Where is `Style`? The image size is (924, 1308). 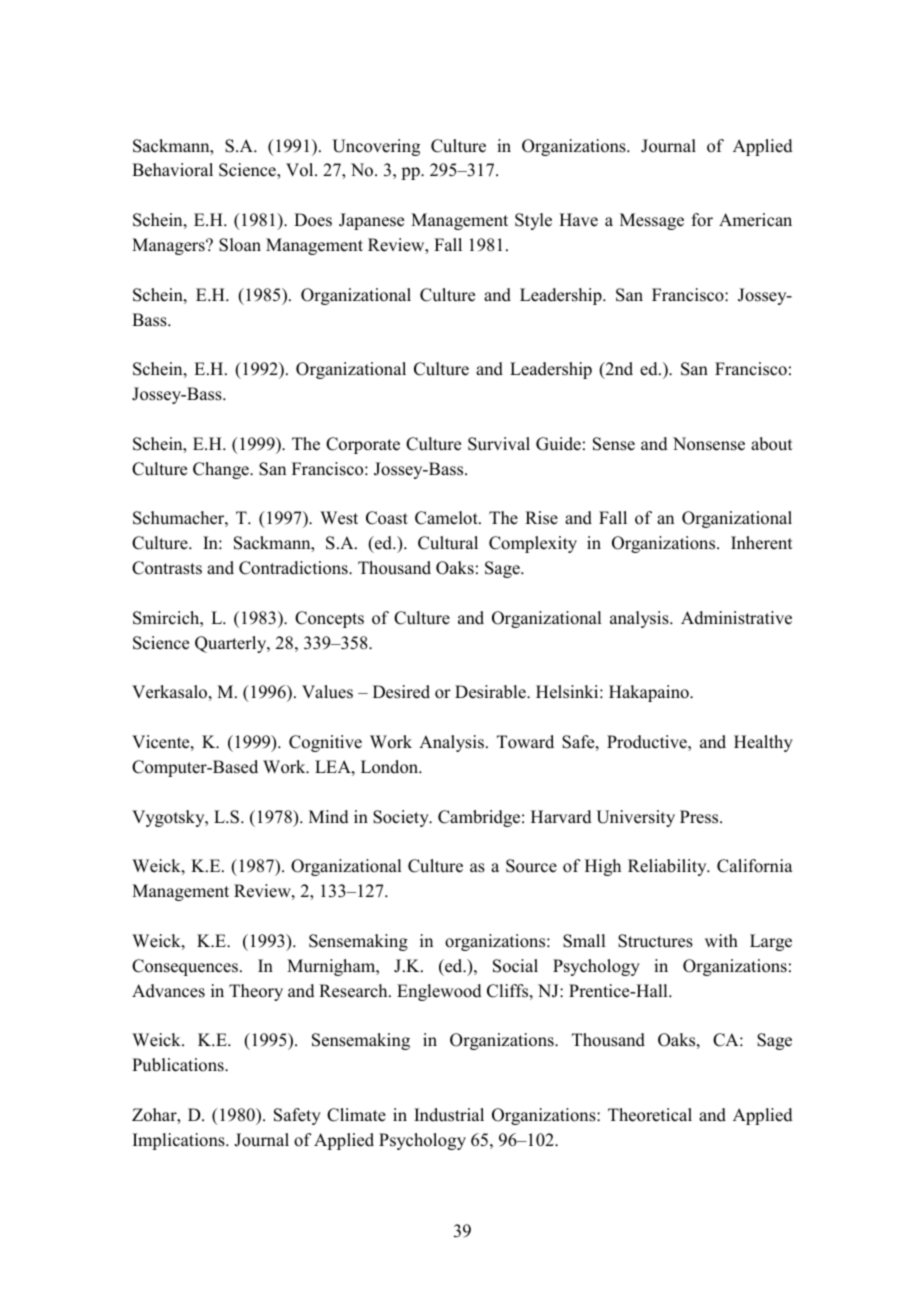 Style is located at coordinates (533, 221).
